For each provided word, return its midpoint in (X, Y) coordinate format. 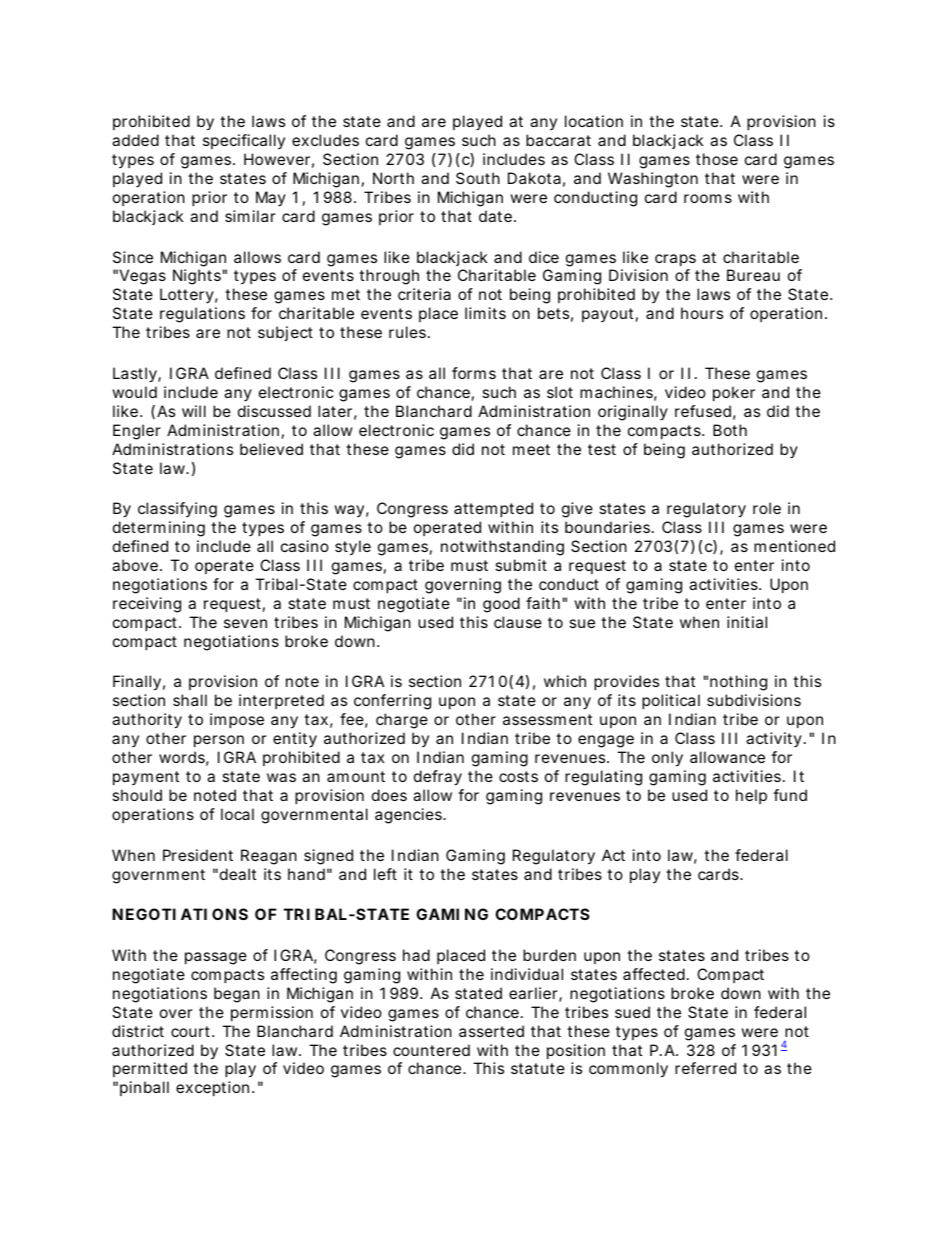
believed (271, 449)
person (219, 741)
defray (438, 778)
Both (730, 430)
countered (431, 1050)
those (717, 159)
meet (531, 449)
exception (214, 1088)
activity (775, 739)
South (478, 178)
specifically (244, 141)
